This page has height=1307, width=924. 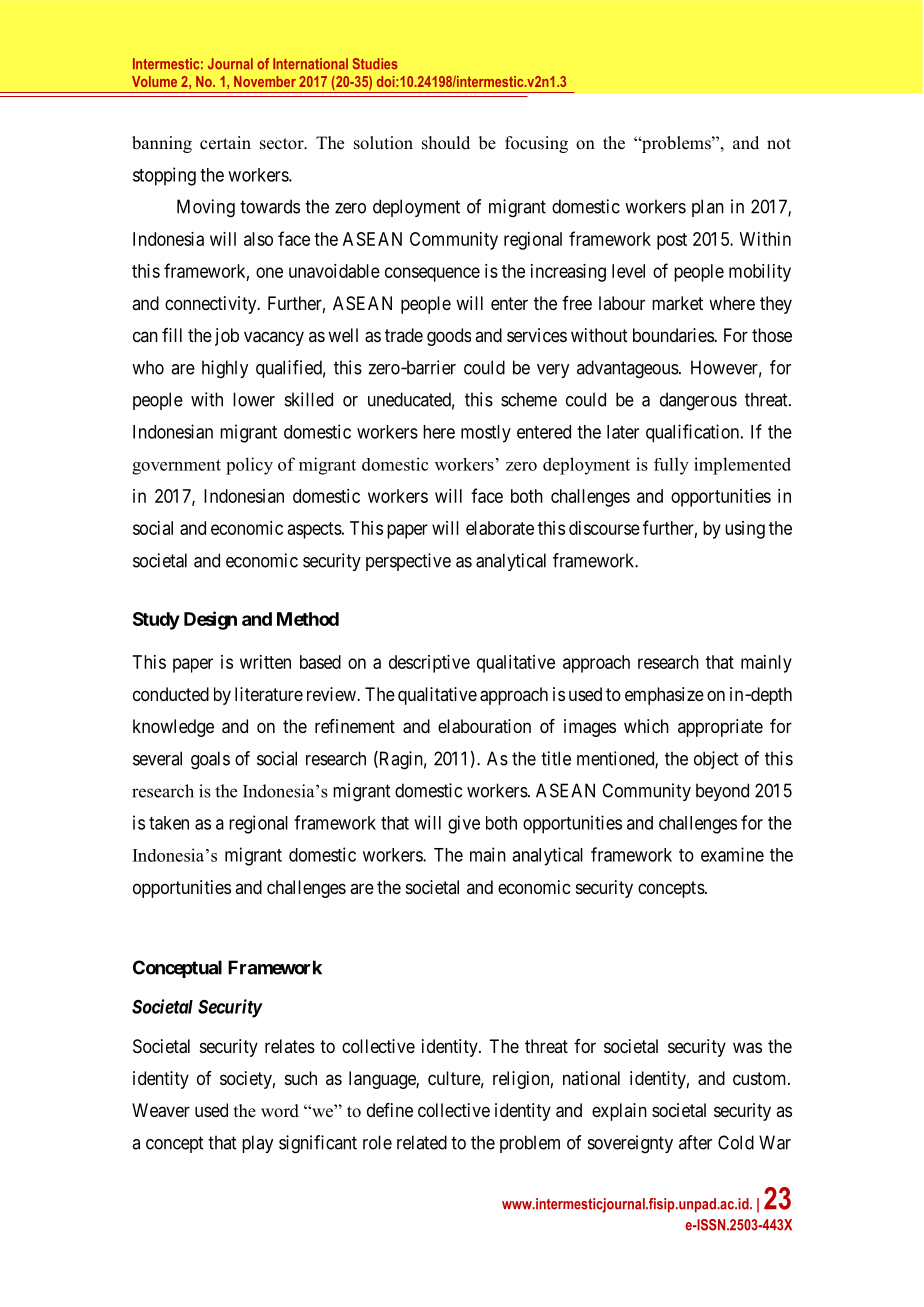 What do you see at coordinates (464, 824) in the page?
I see `give` at bounding box center [464, 824].
